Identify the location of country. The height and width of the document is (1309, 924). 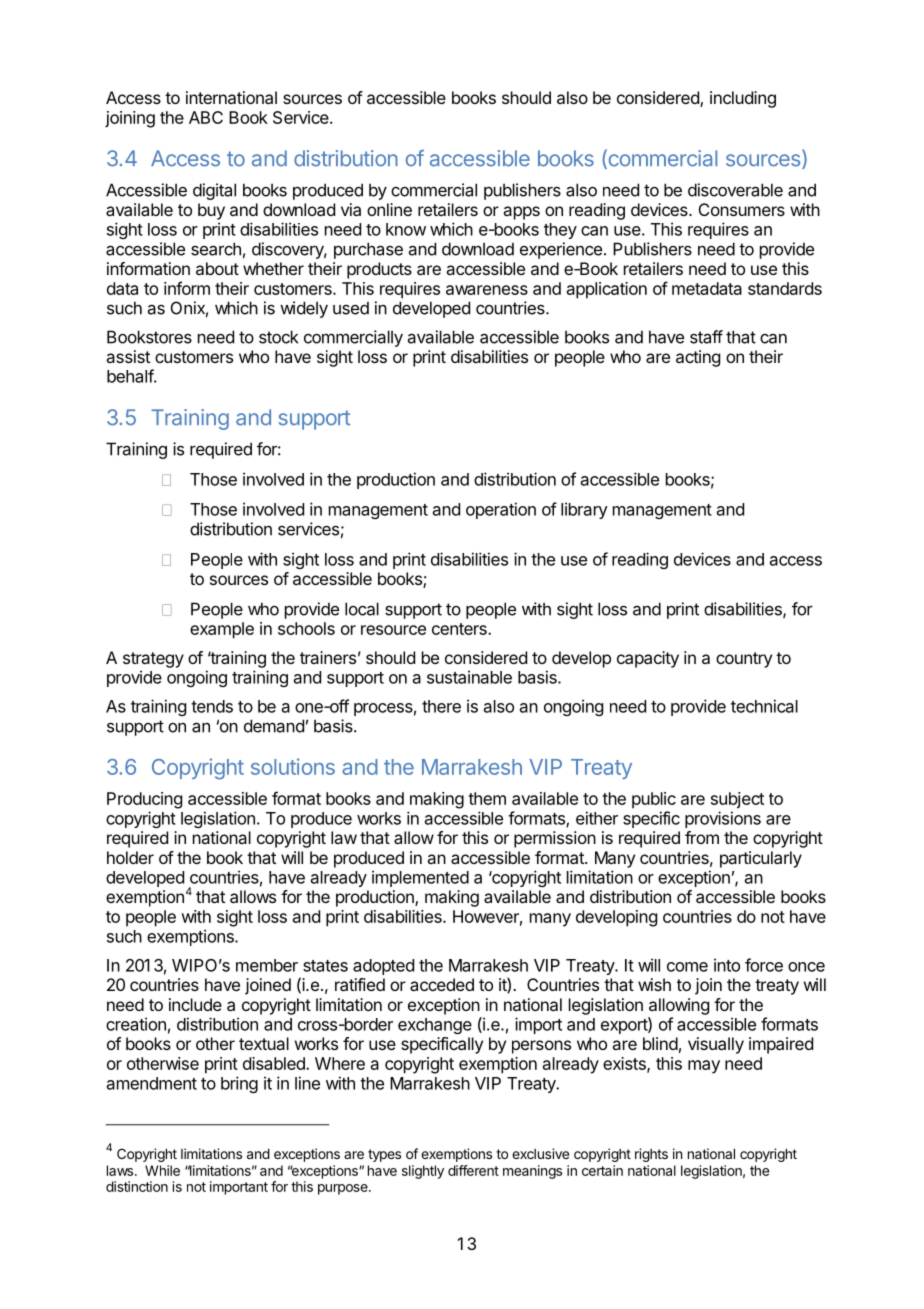
(744, 660).
